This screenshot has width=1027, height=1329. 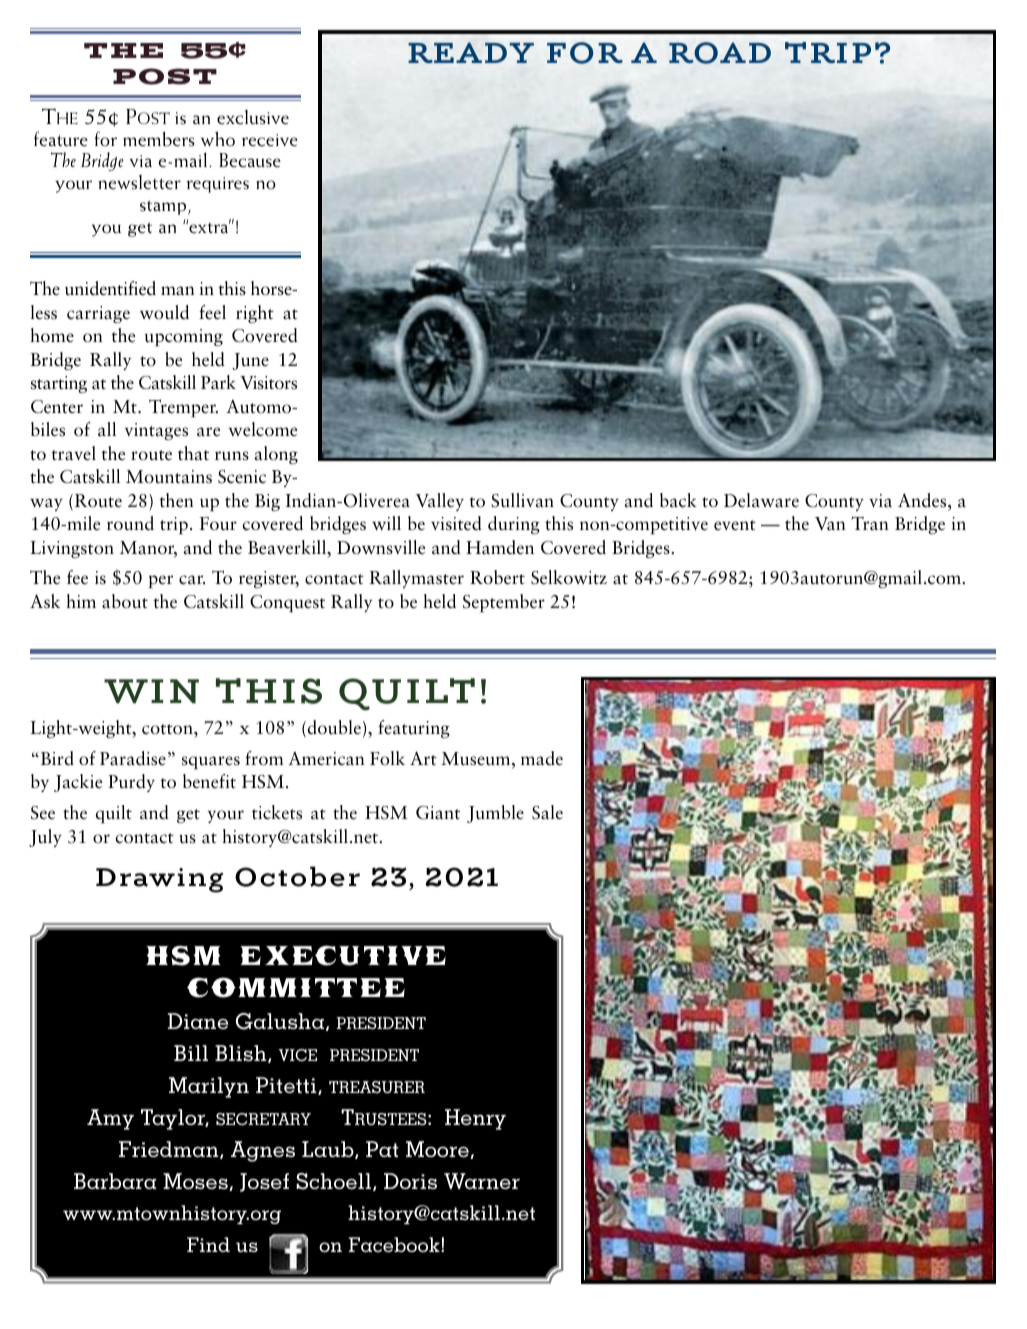 What do you see at coordinates (475, 1119) in the screenshot?
I see `Henry` at bounding box center [475, 1119].
